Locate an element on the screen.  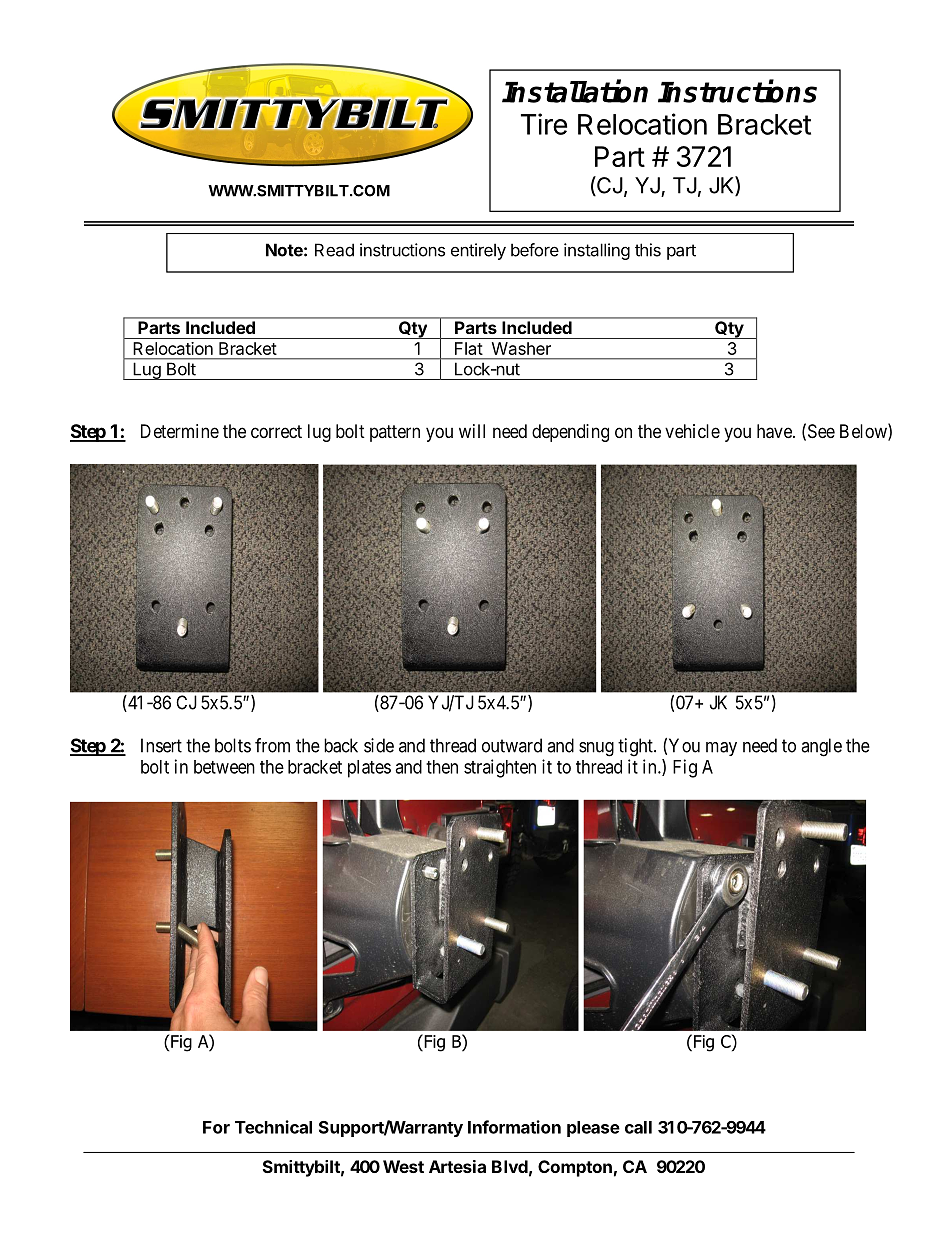
outward is located at coordinates (512, 745).
